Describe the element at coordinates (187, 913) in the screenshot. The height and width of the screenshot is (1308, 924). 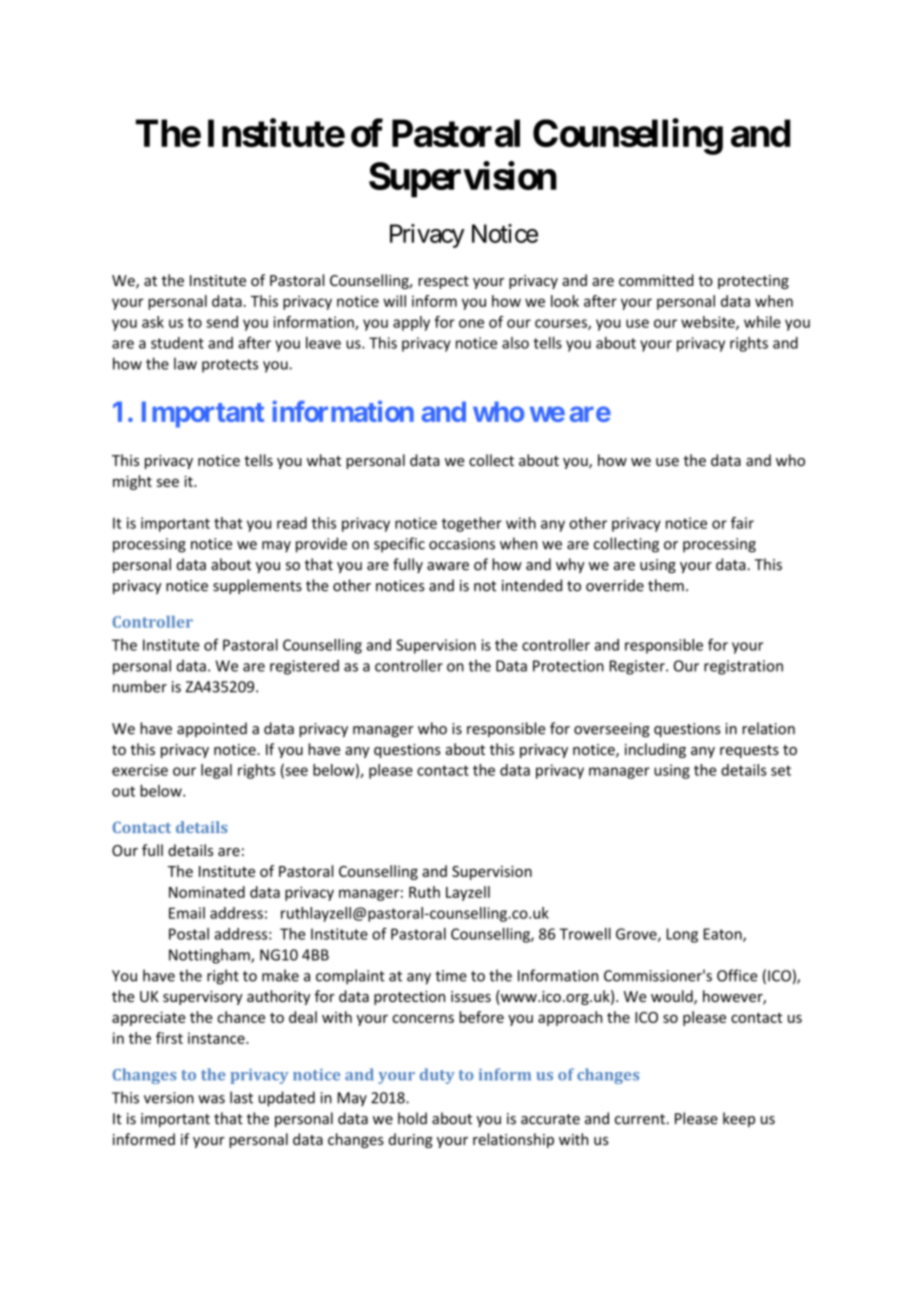
I see `Email` at that location.
